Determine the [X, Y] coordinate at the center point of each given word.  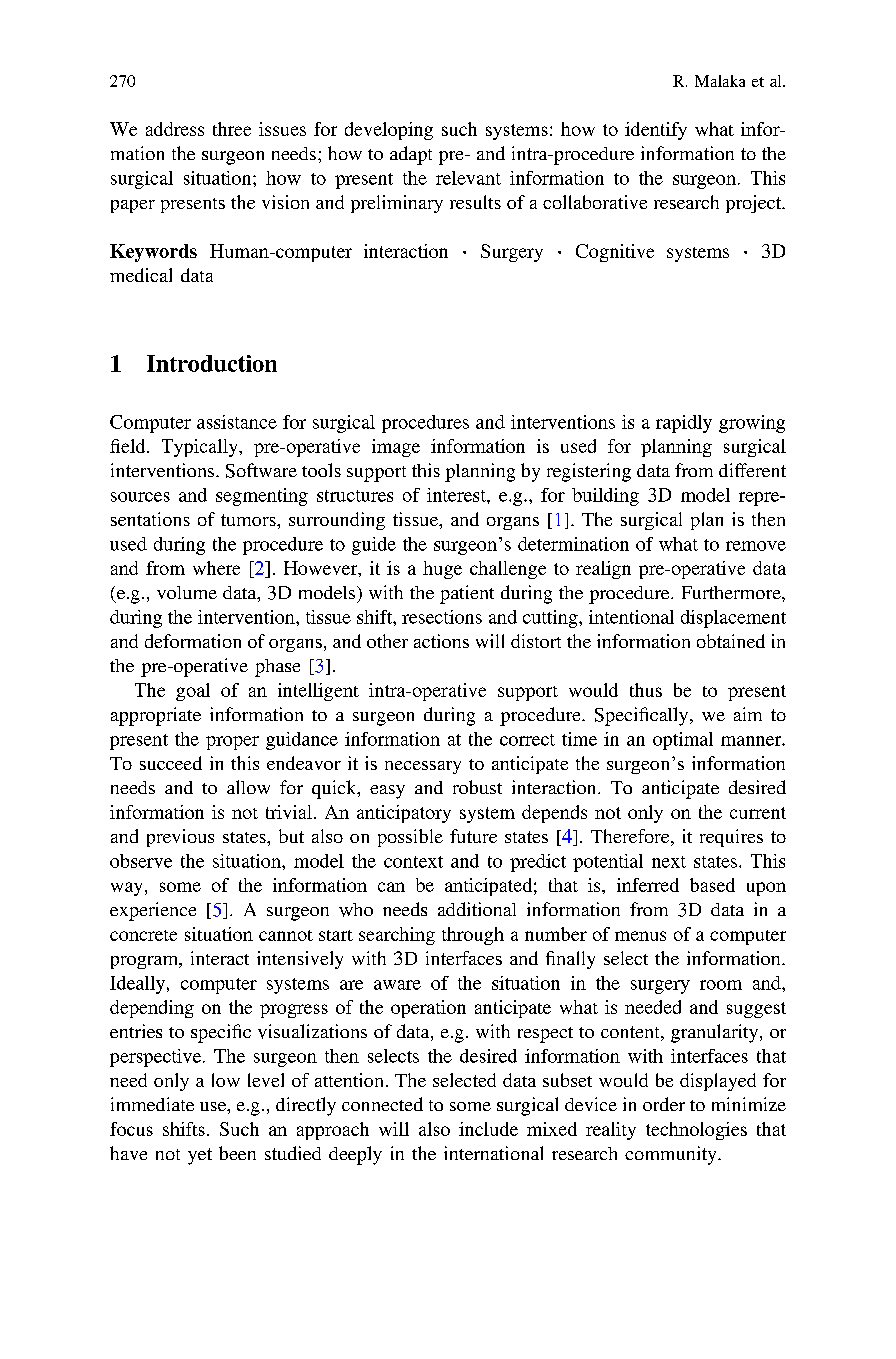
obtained [731, 641]
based [712, 885]
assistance [237, 422]
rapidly [684, 424]
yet [200, 1156]
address [175, 129]
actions [441, 641]
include [488, 1129]
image [396, 448]
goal [193, 692]
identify [656, 131]
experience [153, 911]
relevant [468, 178]
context [413, 862]
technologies [696, 1131]
